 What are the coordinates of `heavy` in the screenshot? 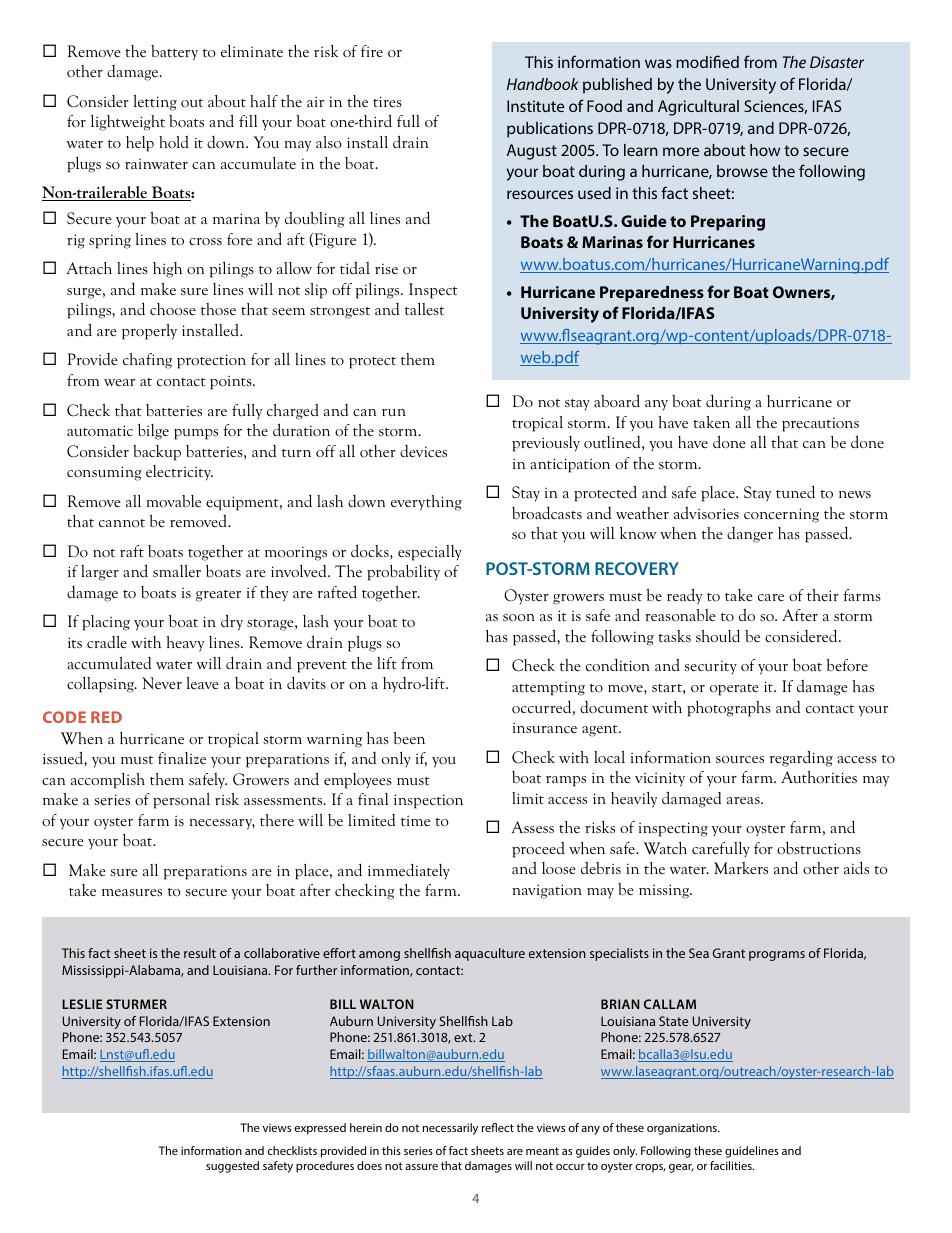 It's located at (185, 644).
